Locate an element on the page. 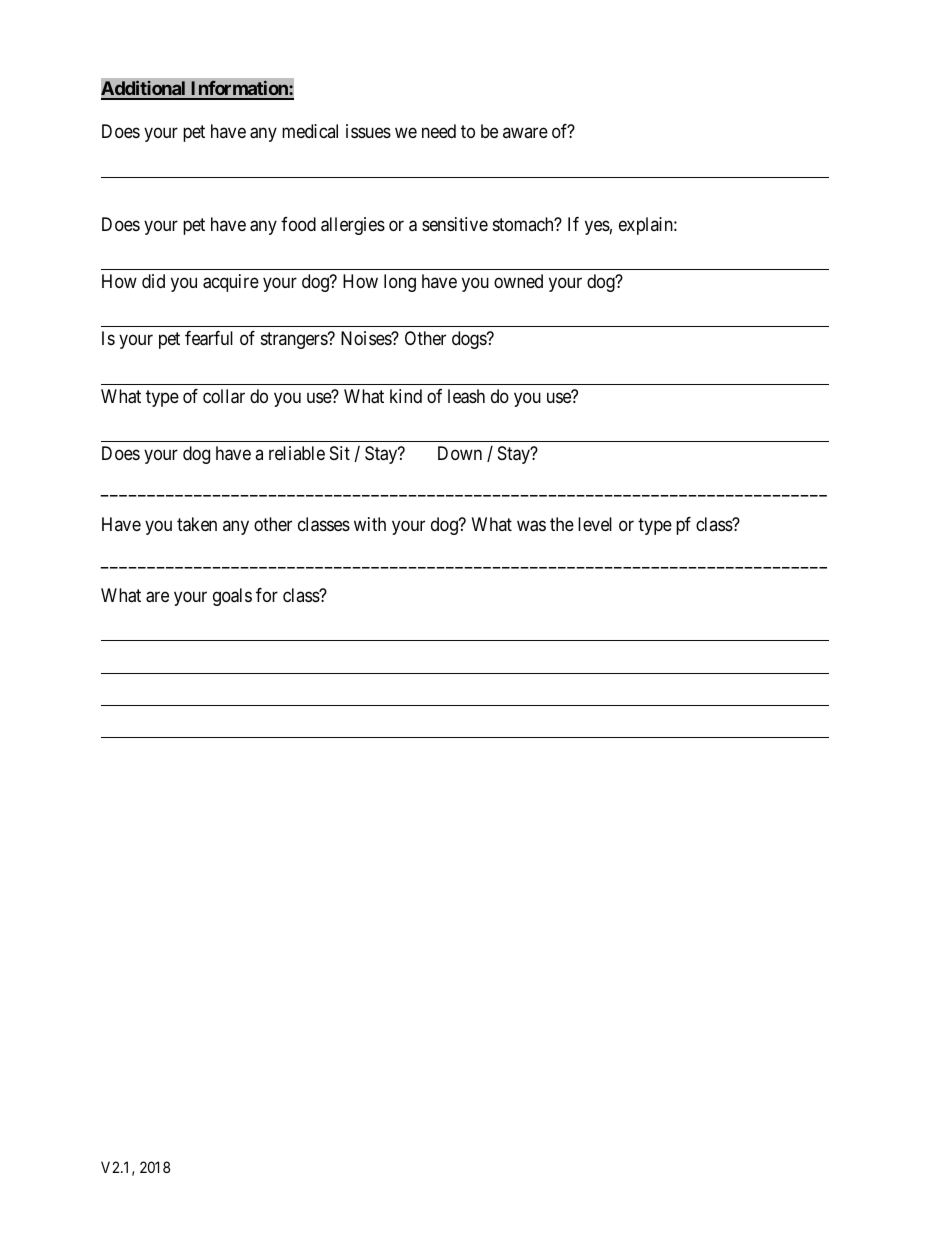  medical is located at coordinates (310, 131).
